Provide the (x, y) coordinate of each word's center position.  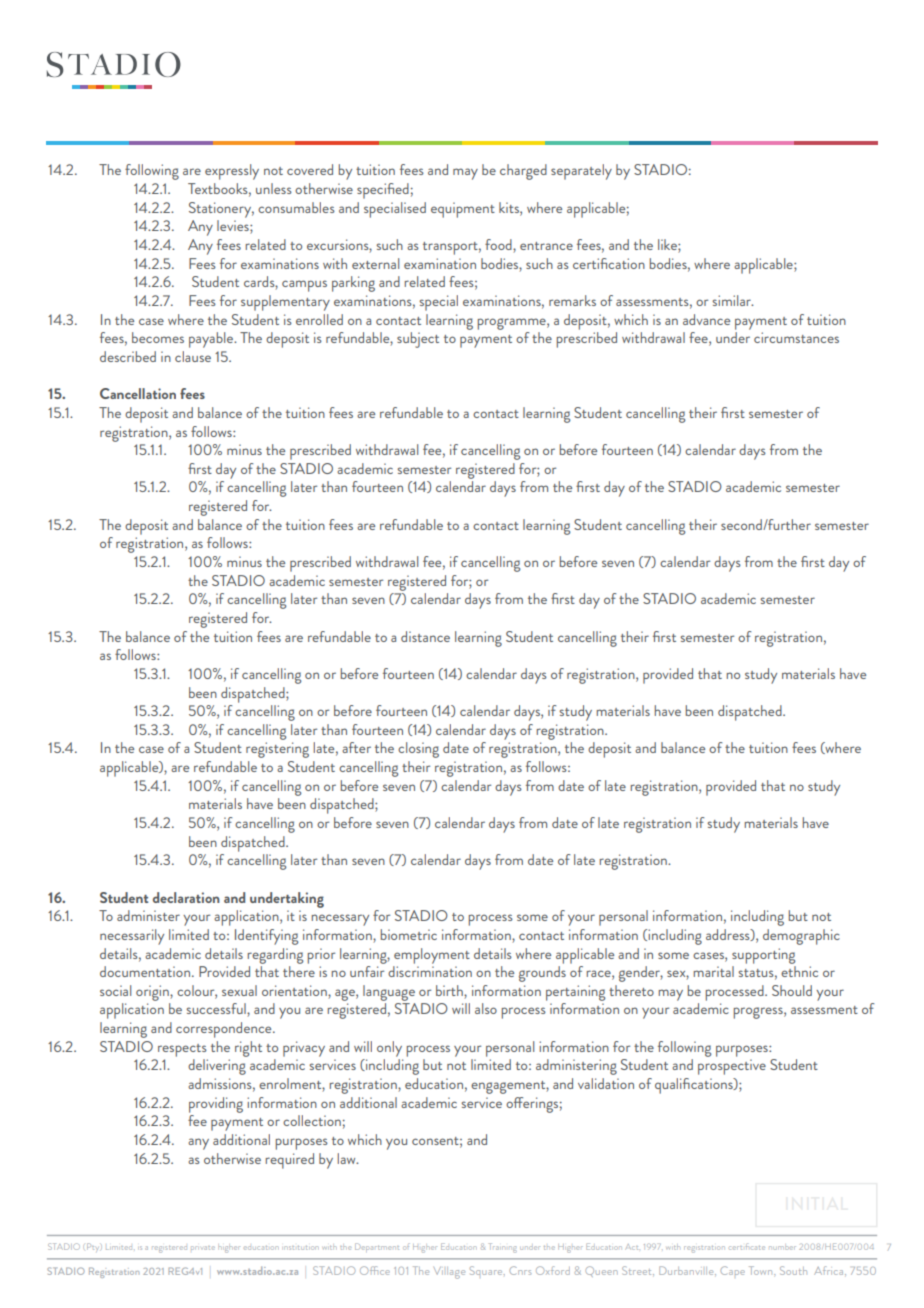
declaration (186, 897)
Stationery (221, 210)
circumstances (796, 337)
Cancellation (138, 393)
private (203, 1248)
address (729, 935)
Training (503, 1248)
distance (425, 636)
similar (733, 300)
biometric (409, 934)
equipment (463, 210)
